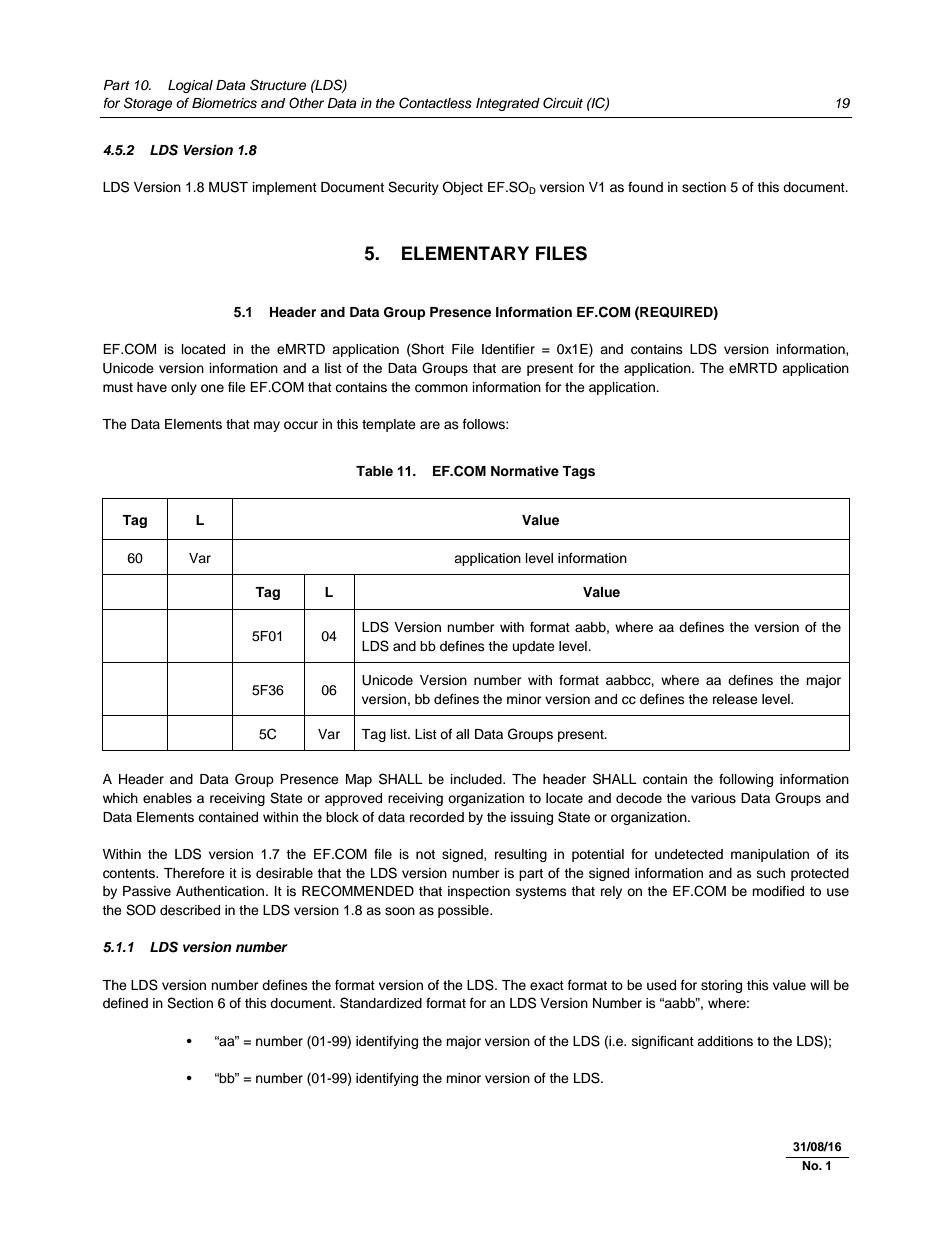 The width and height of the document is (952, 1233). Describe the element at coordinates (534, 647) in the document. I see `update` at that location.
